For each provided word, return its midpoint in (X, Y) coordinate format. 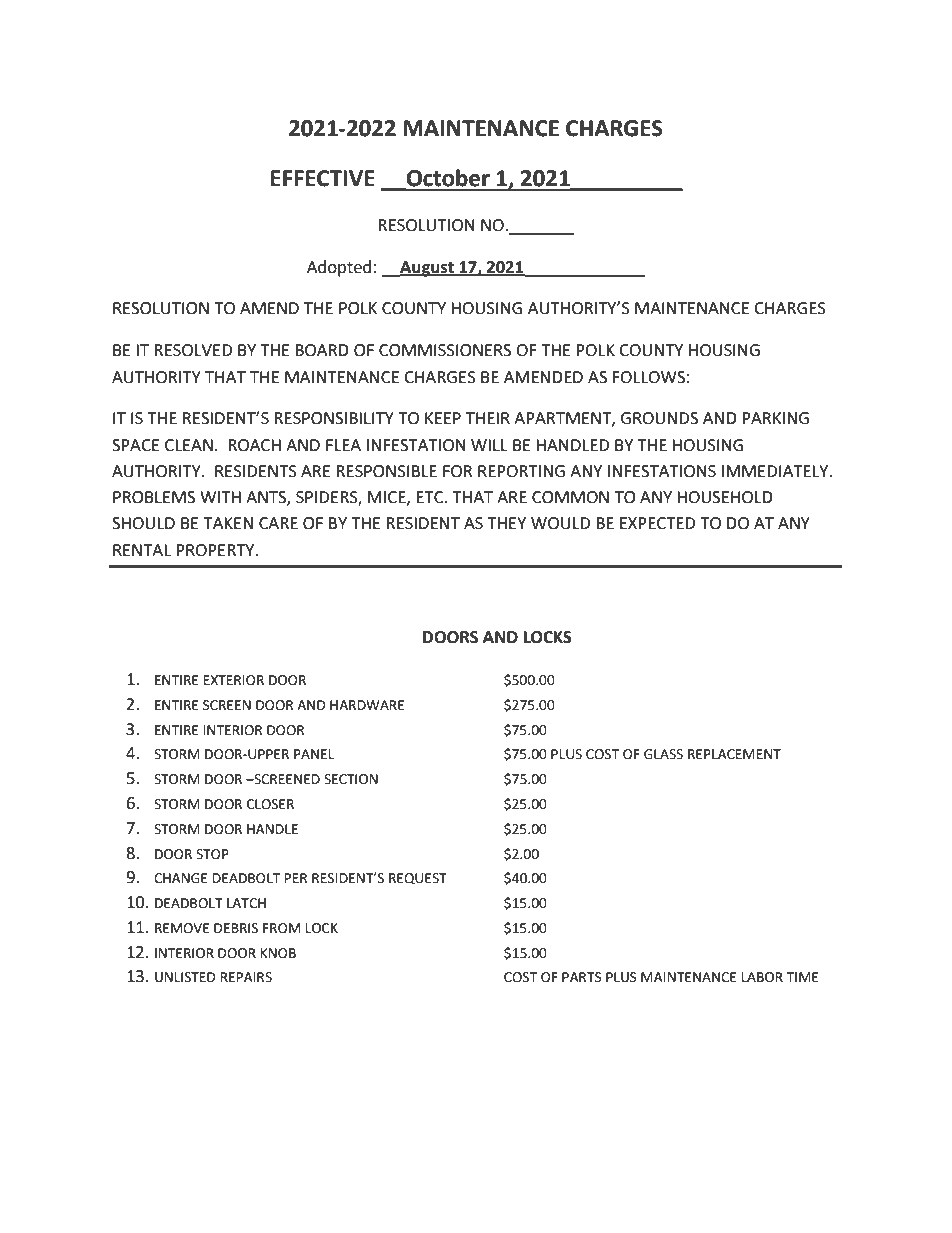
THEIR (488, 418)
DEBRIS (236, 928)
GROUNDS (659, 418)
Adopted (339, 268)
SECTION (351, 779)
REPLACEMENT (734, 754)
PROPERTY (216, 550)
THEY (506, 523)
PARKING (775, 418)
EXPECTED (657, 523)
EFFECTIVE (323, 178)
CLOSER (270, 804)
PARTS (582, 977)
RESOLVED (193, 350)
